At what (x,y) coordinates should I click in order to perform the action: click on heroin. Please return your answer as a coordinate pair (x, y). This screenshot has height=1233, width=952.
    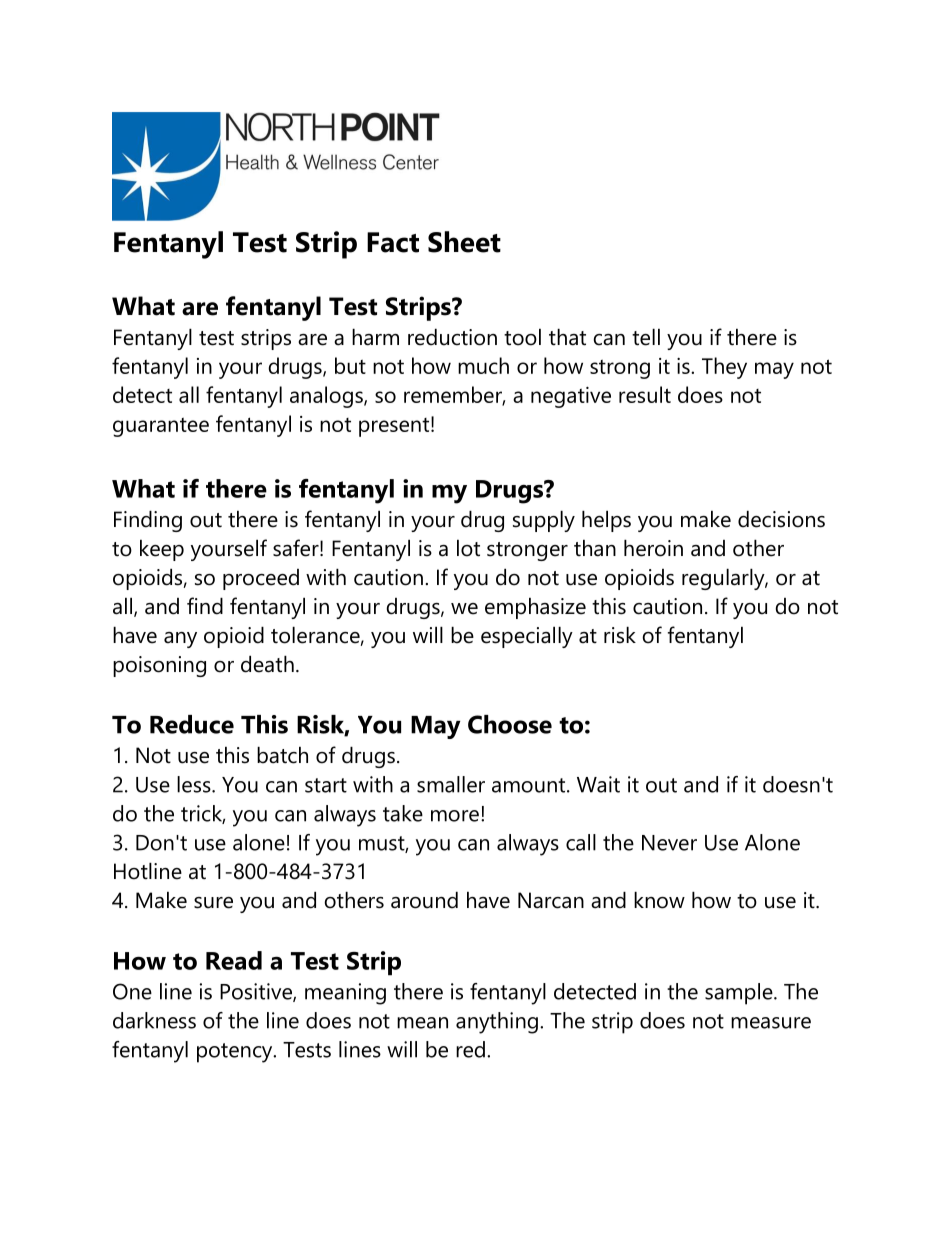
    Looking at the image, I should click on (653, 548).
